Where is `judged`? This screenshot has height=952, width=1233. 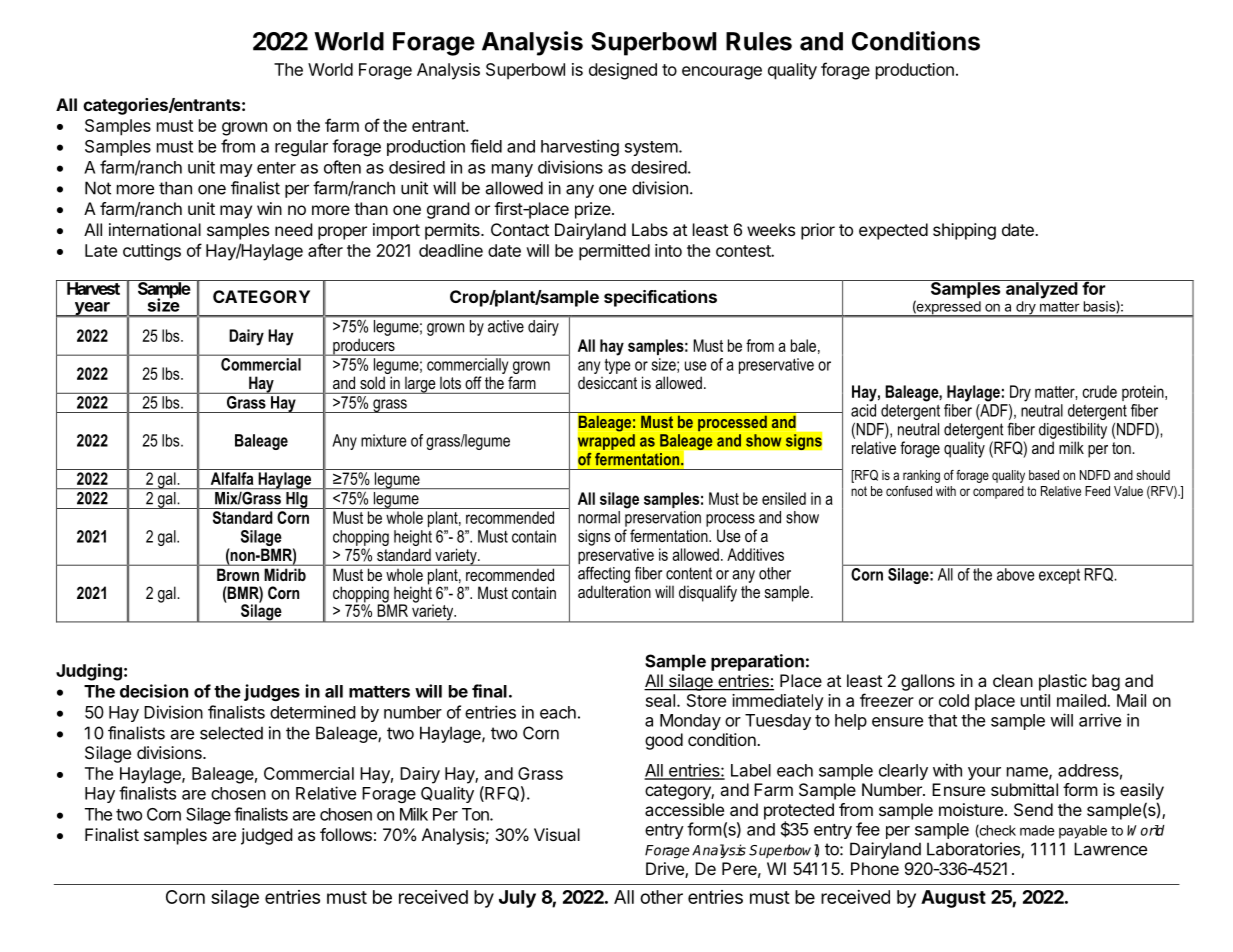
judged is located at coordinates (267, 836).
